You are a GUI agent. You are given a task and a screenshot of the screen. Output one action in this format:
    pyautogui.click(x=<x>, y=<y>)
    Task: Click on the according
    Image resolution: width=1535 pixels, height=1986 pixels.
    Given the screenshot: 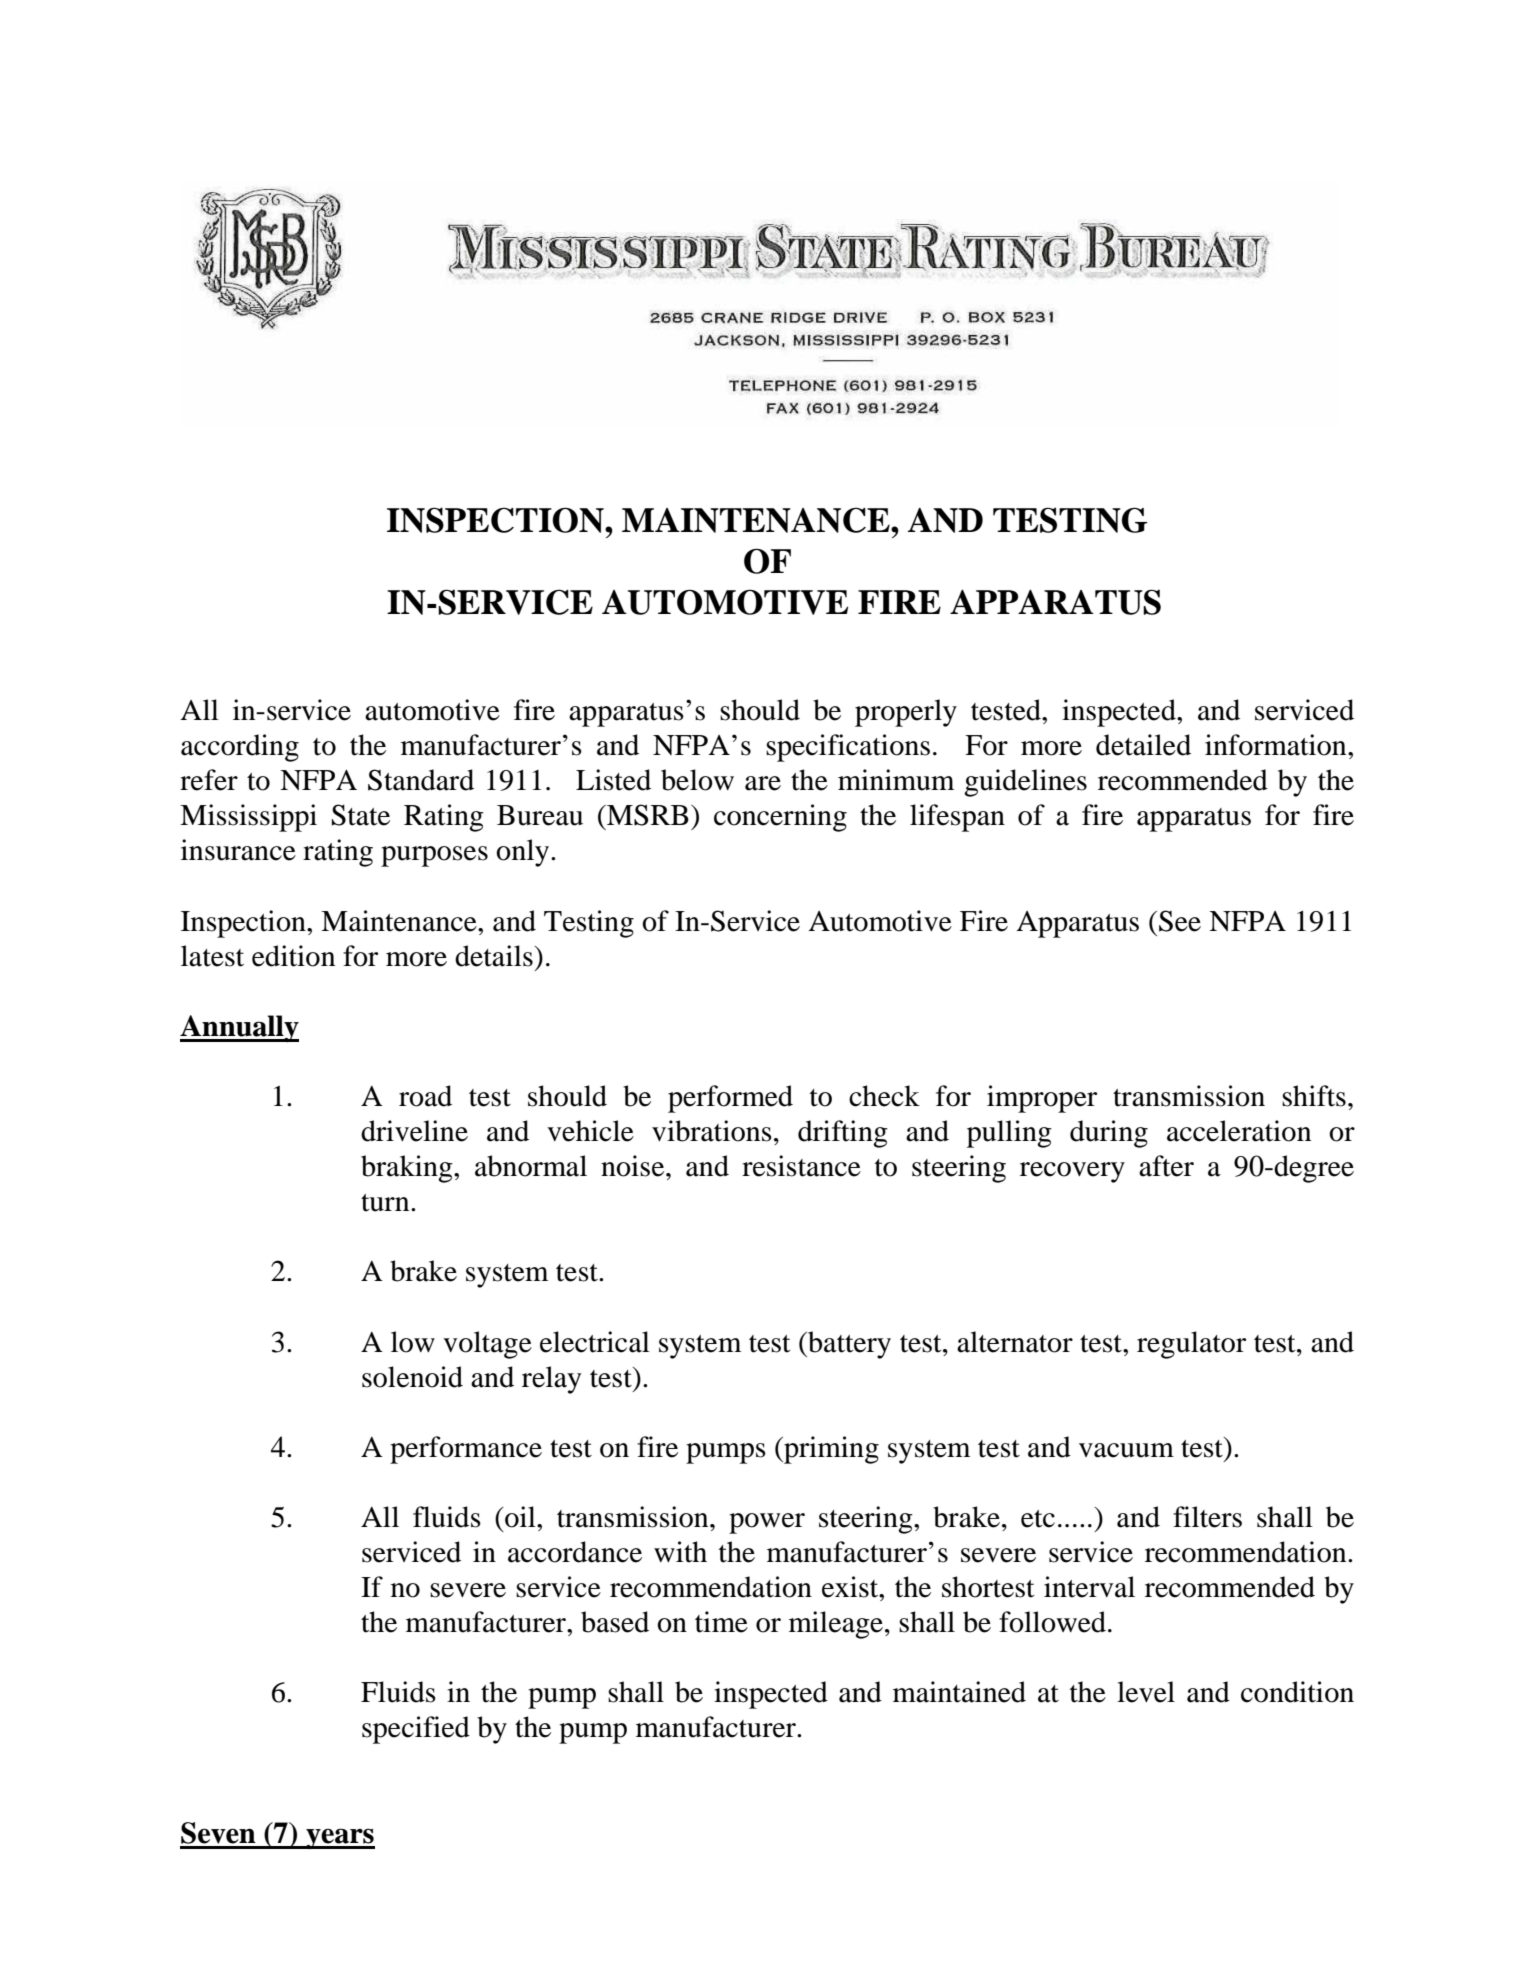 What is the action you would take?
    pyautogui.click(x=240, y=748)
